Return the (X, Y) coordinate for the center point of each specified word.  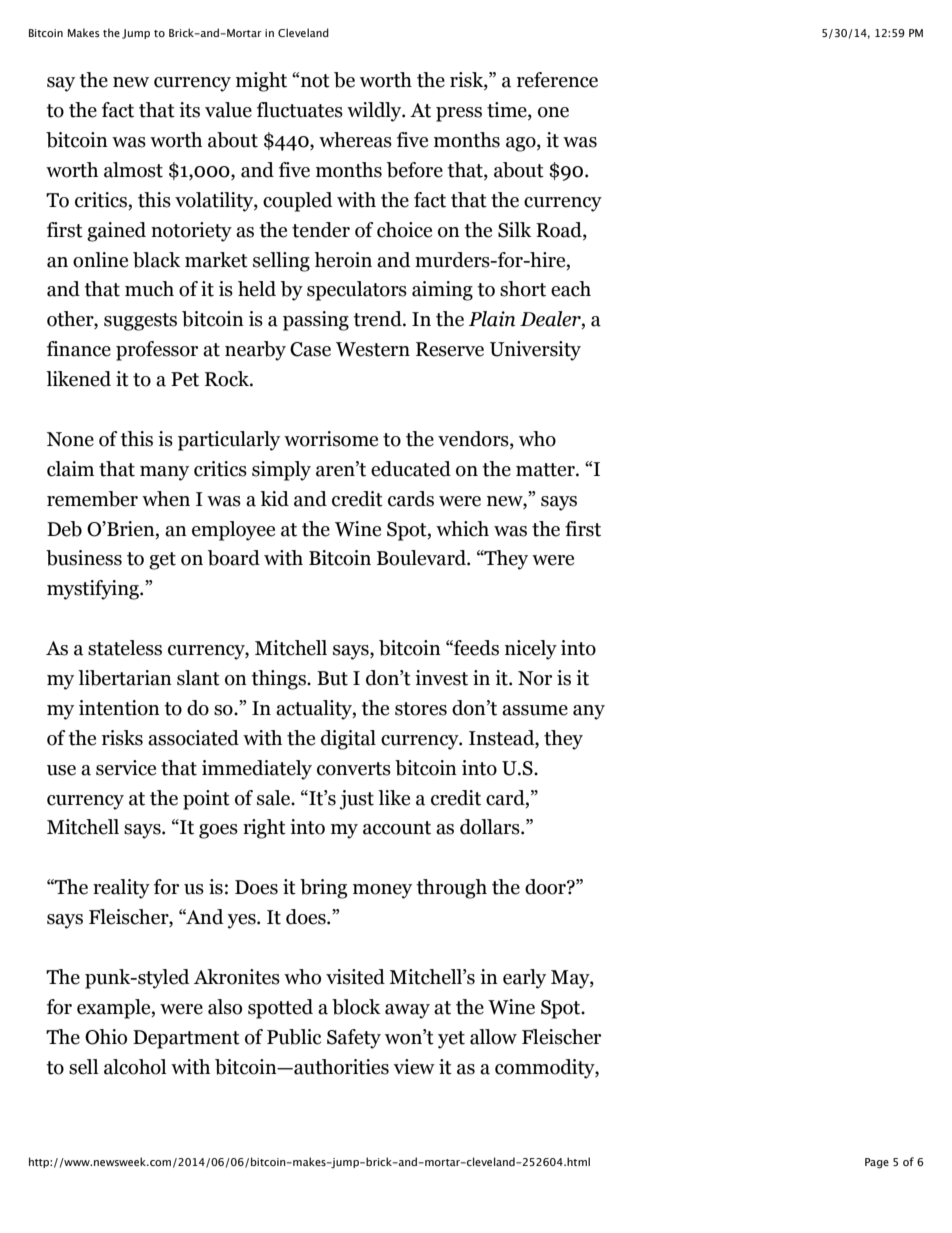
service (126, 768)
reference (557, 80)
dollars (491, 827)
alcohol (135, 1067)
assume (535, 710)
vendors (474, 440)
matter (546, 470)
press (459, 114)
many (164, 473)
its (189, 110)
